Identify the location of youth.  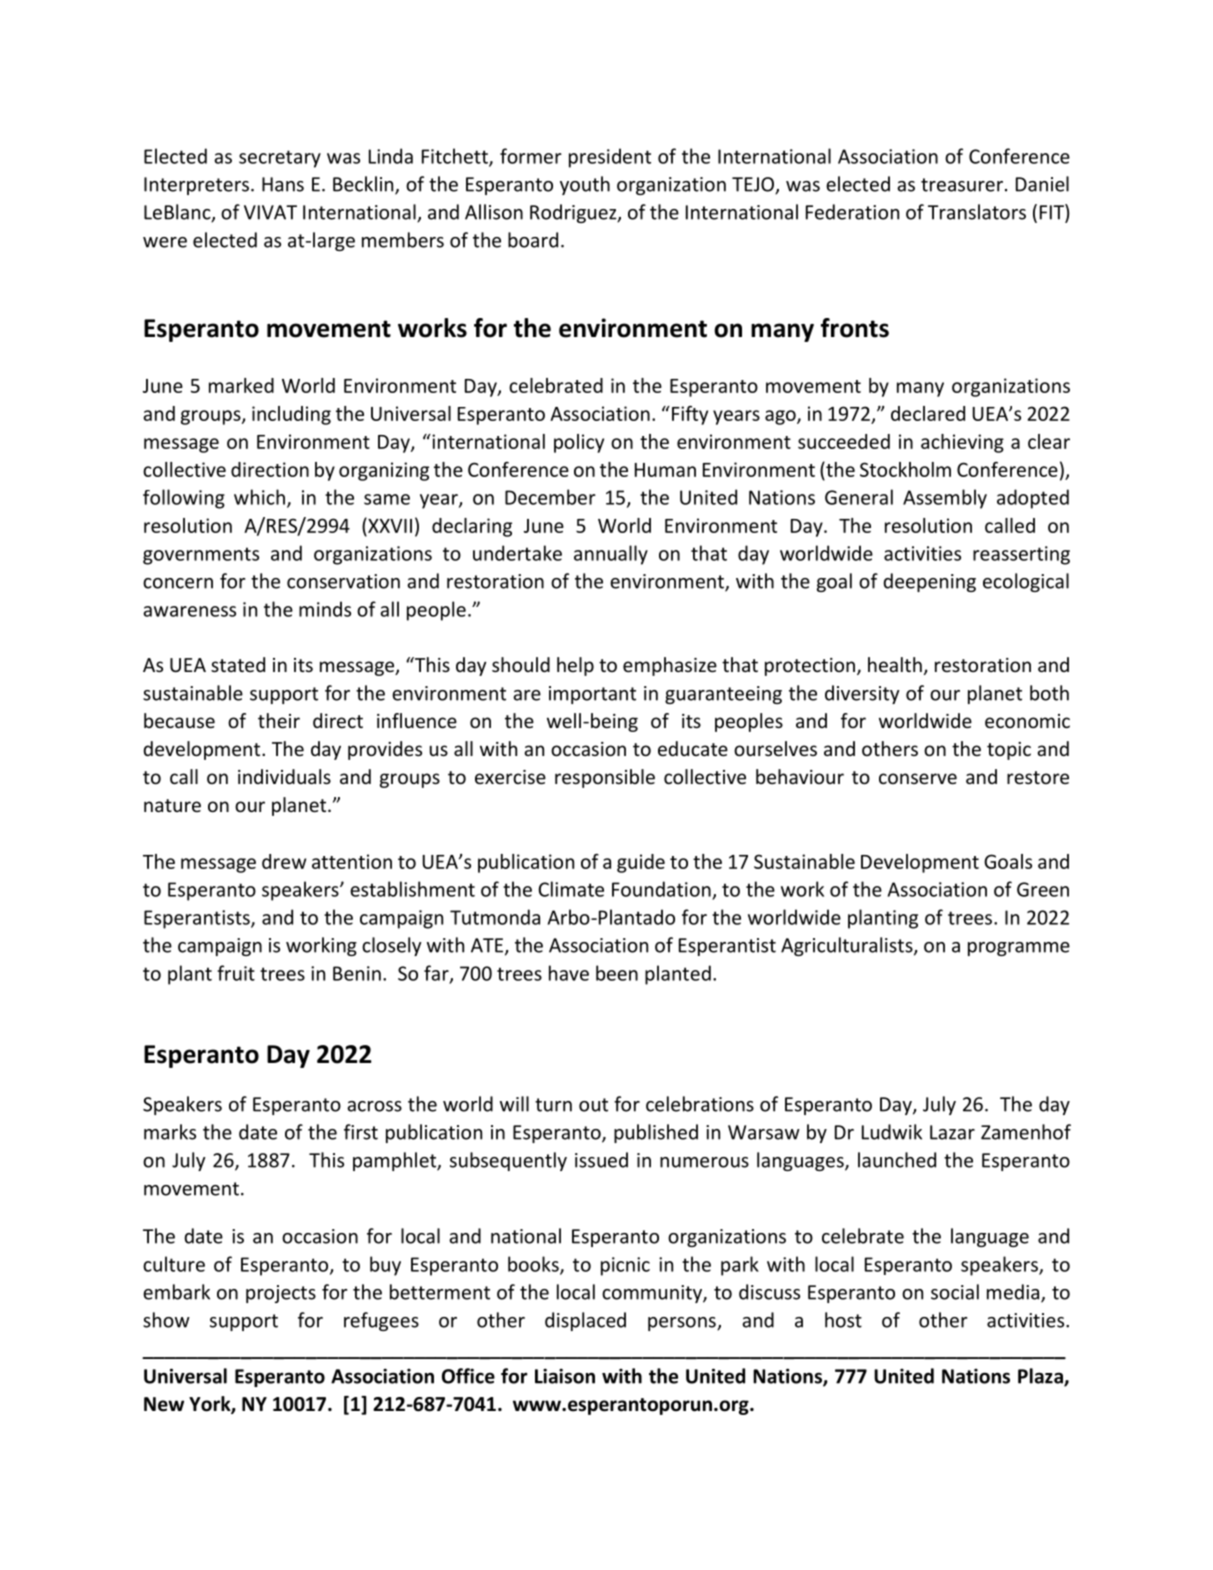
(585, 185).
